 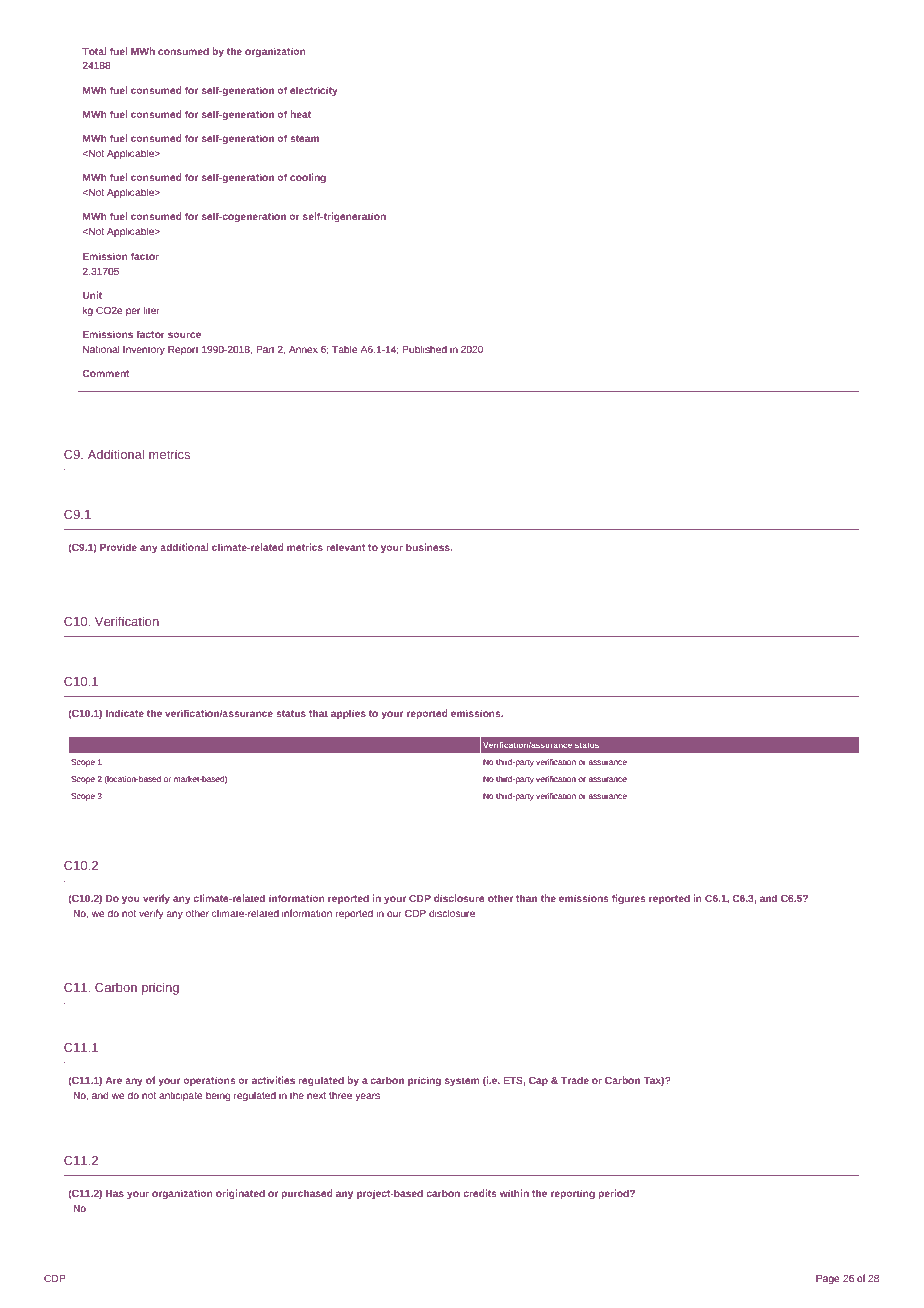 What do you see at coordinates (480, 1193) in the document?
I see `credits` at bounding box center [480, 1193].
